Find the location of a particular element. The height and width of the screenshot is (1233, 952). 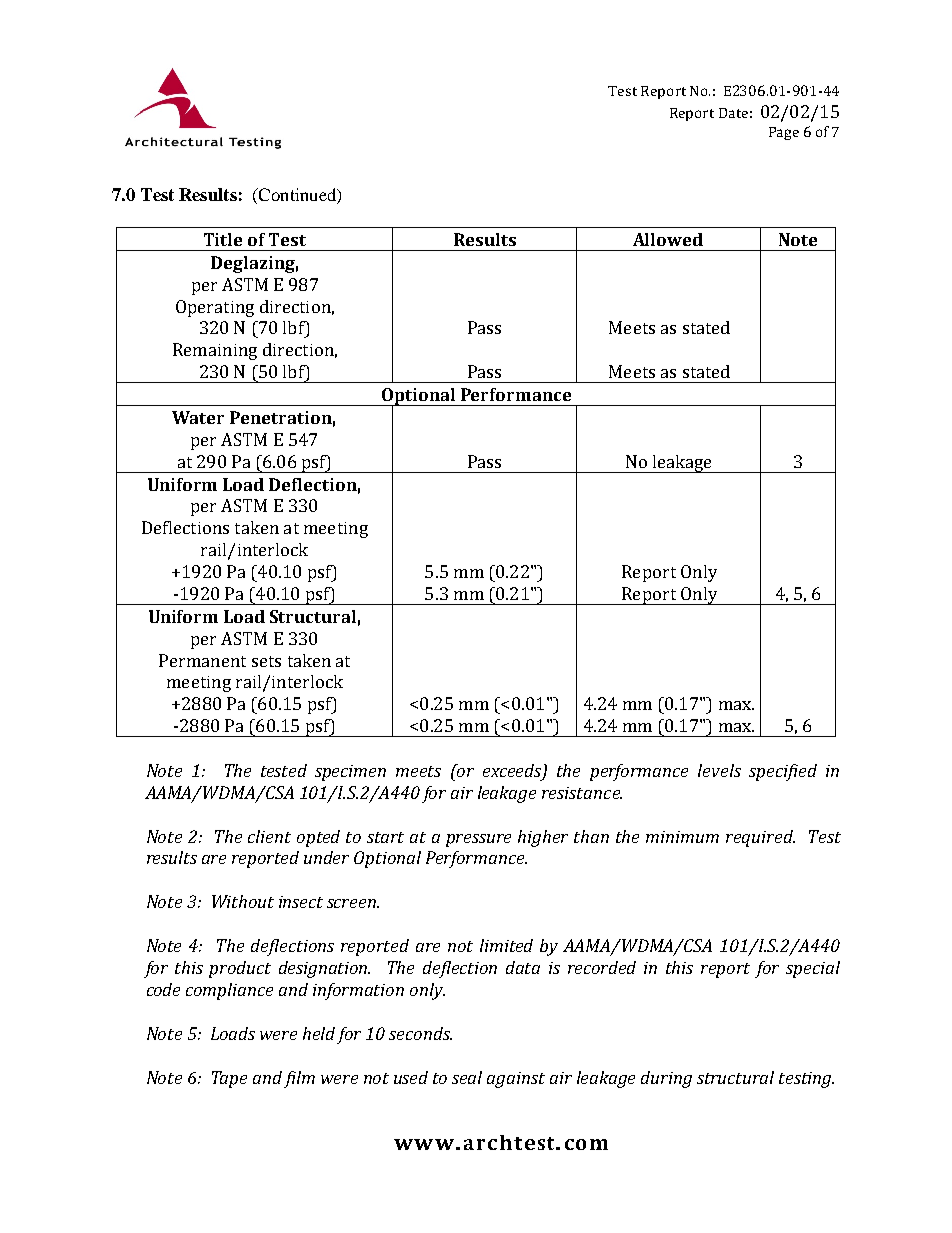

levels is located at coordinates (719, 770).
